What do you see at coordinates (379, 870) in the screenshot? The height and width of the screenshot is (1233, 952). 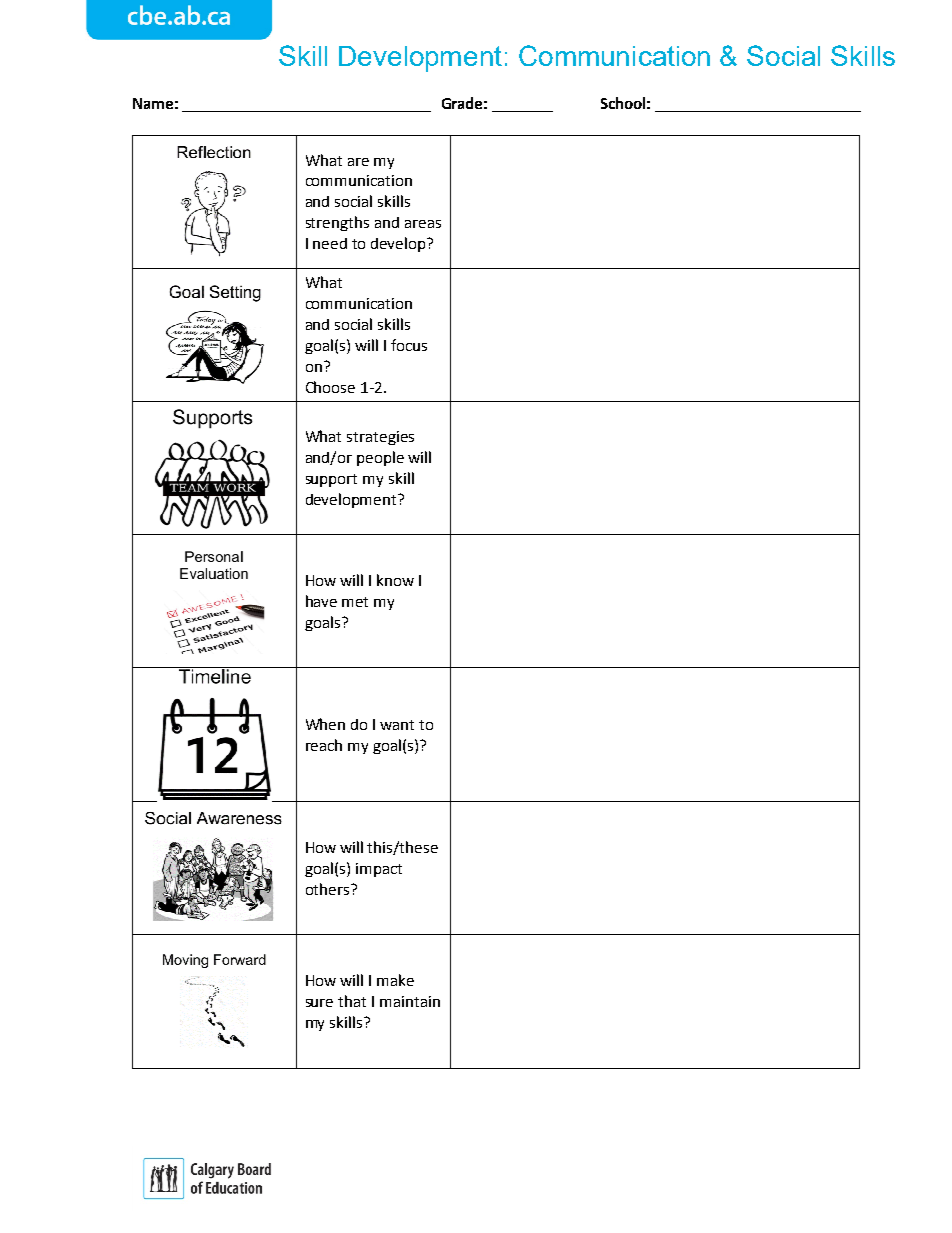 I see `impact` at bounding box center [379, 870].
